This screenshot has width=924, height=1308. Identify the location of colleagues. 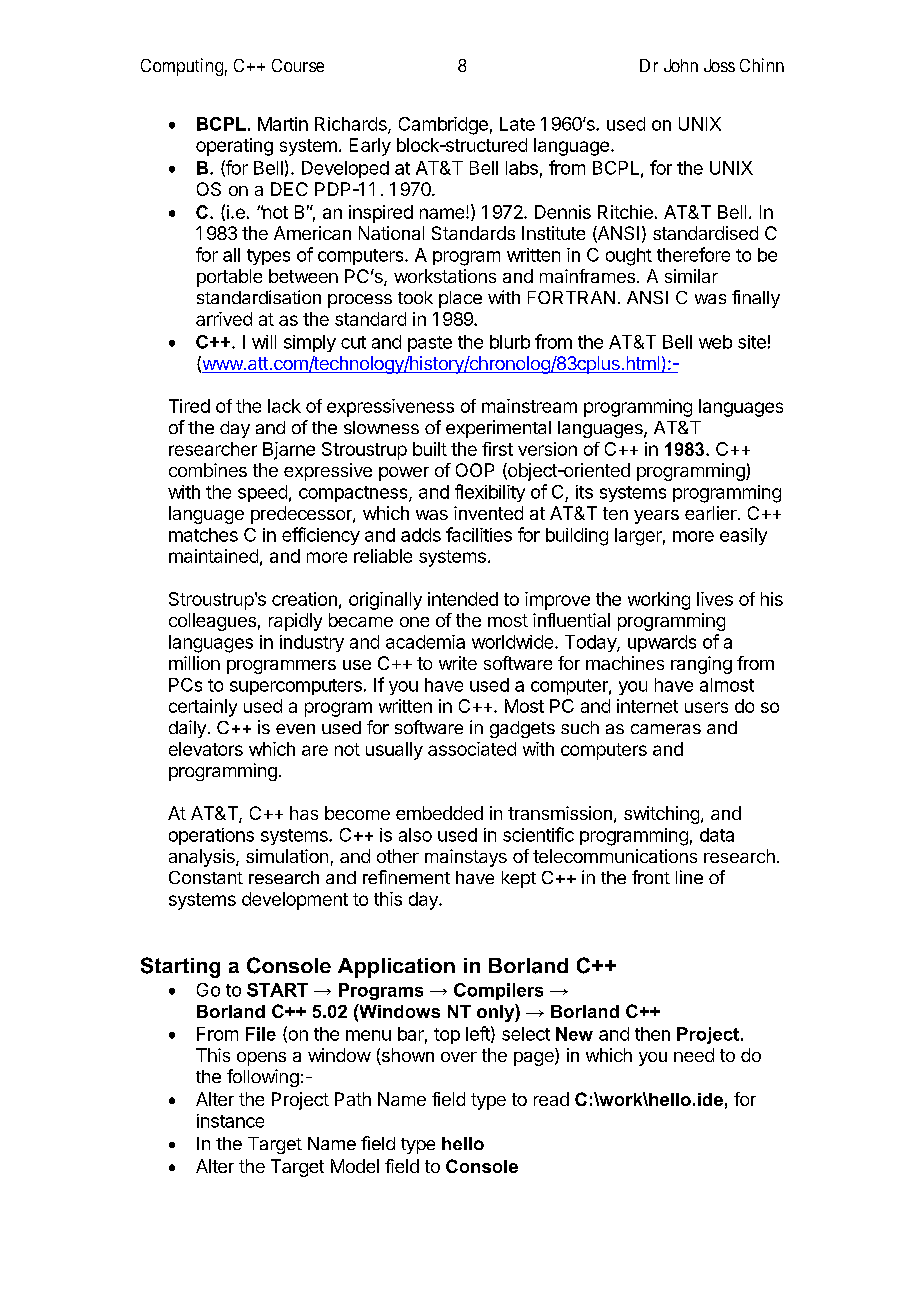
(212, 622).
